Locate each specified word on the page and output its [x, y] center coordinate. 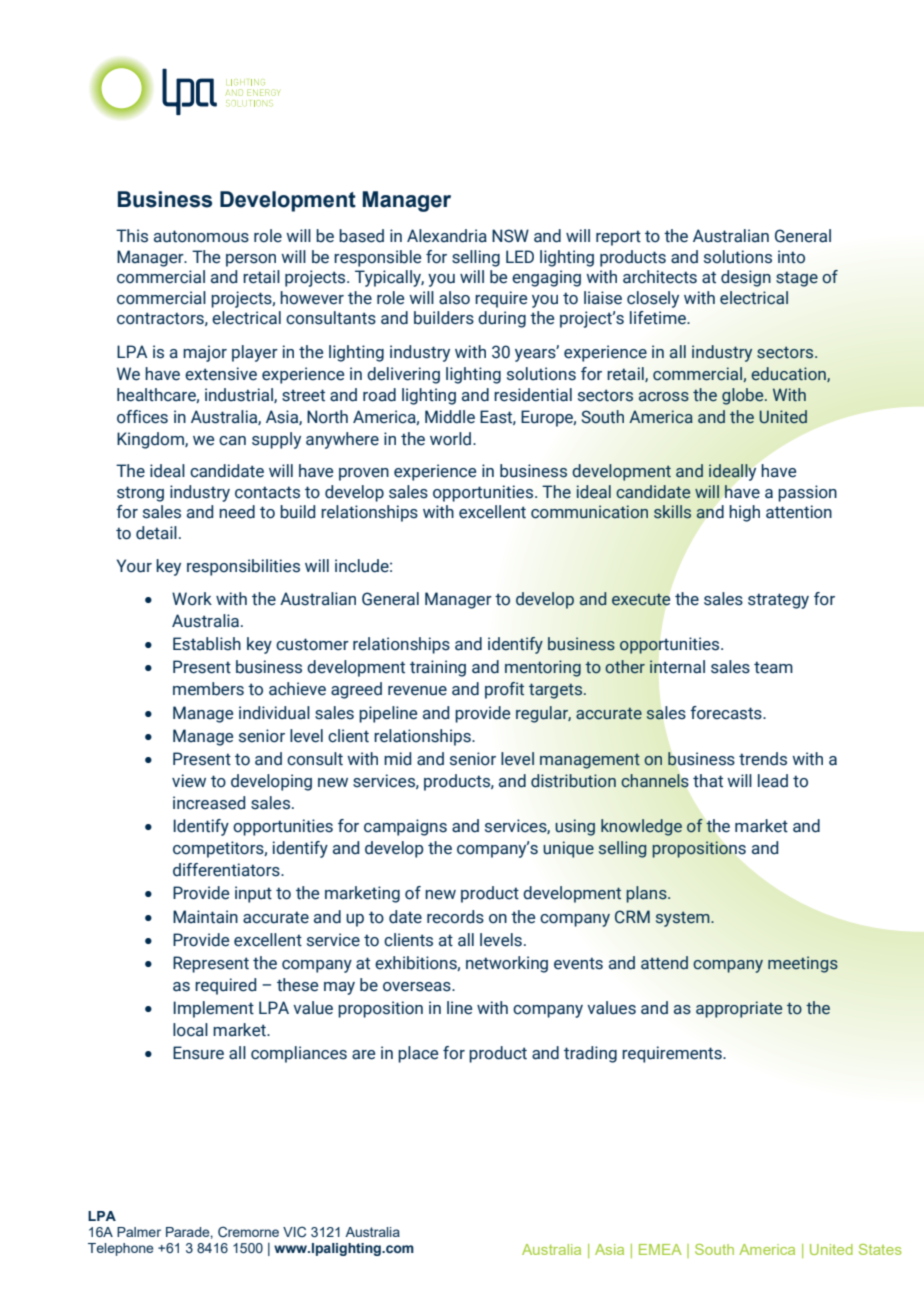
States [880, 1249]
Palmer [139, 1232]
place [418, 1054]
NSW [510, 236]
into [791, 257]
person [251, 260]
